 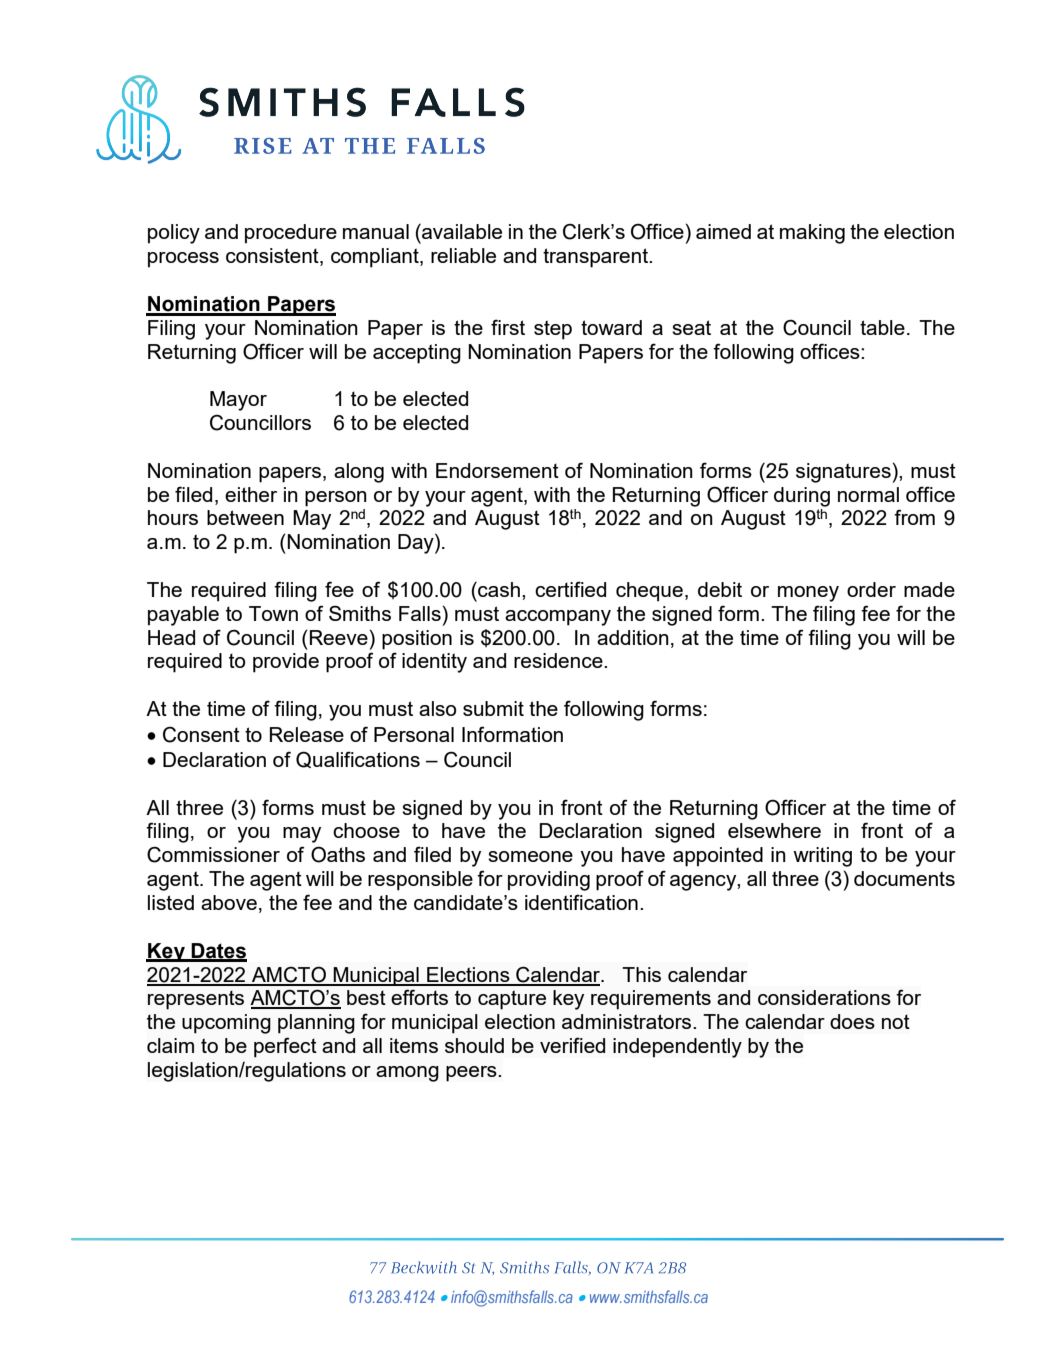 What do you see at coordinates (273, 257) in the image?
I see `consistent` at bounding box center [273, 257].
